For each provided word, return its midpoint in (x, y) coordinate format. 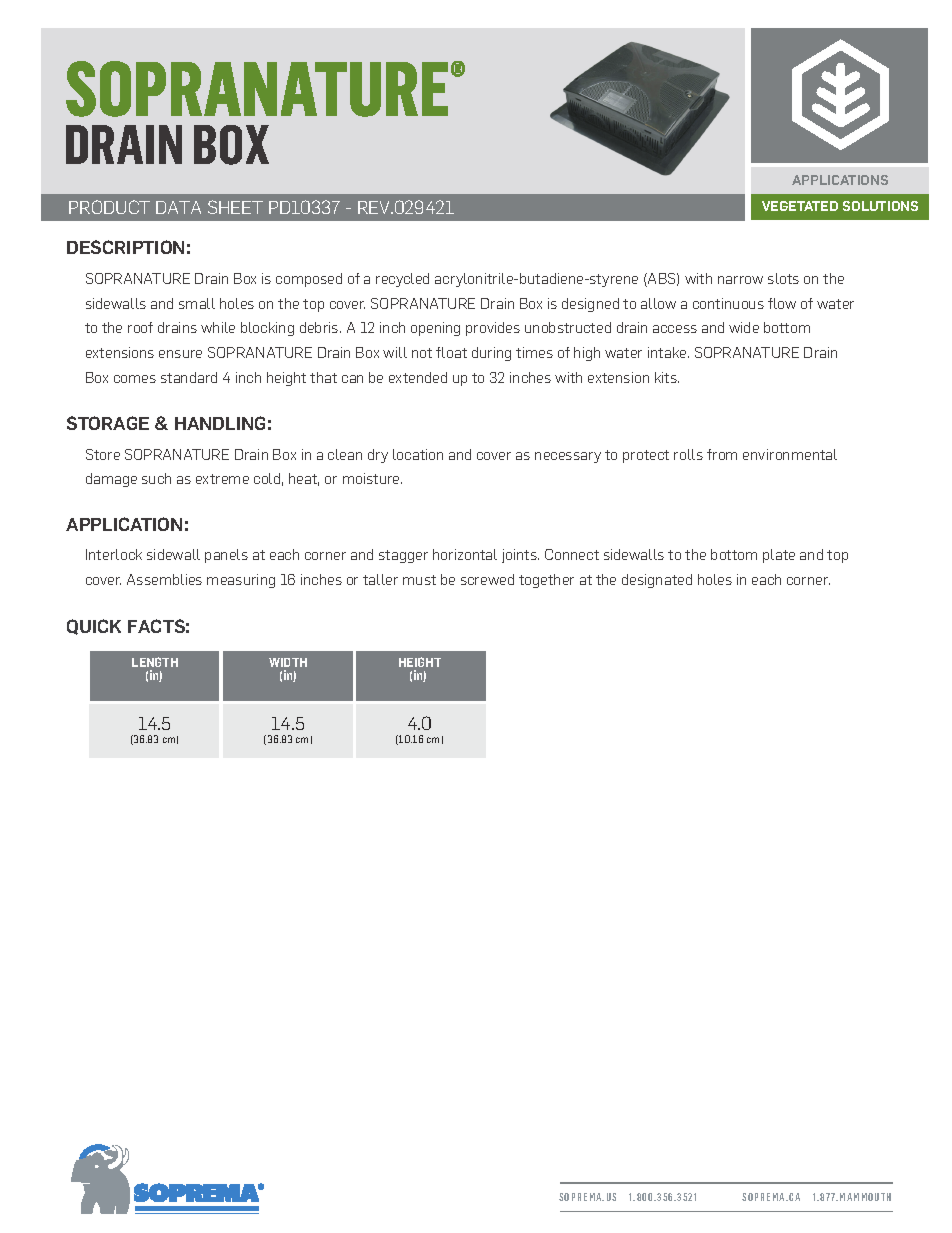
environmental (790, 454)
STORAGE (108, 423)
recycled (402, 280)
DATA (178, 207)
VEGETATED (800, 206)
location (418, 454)
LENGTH (155, 662)
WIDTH (288, 662)
